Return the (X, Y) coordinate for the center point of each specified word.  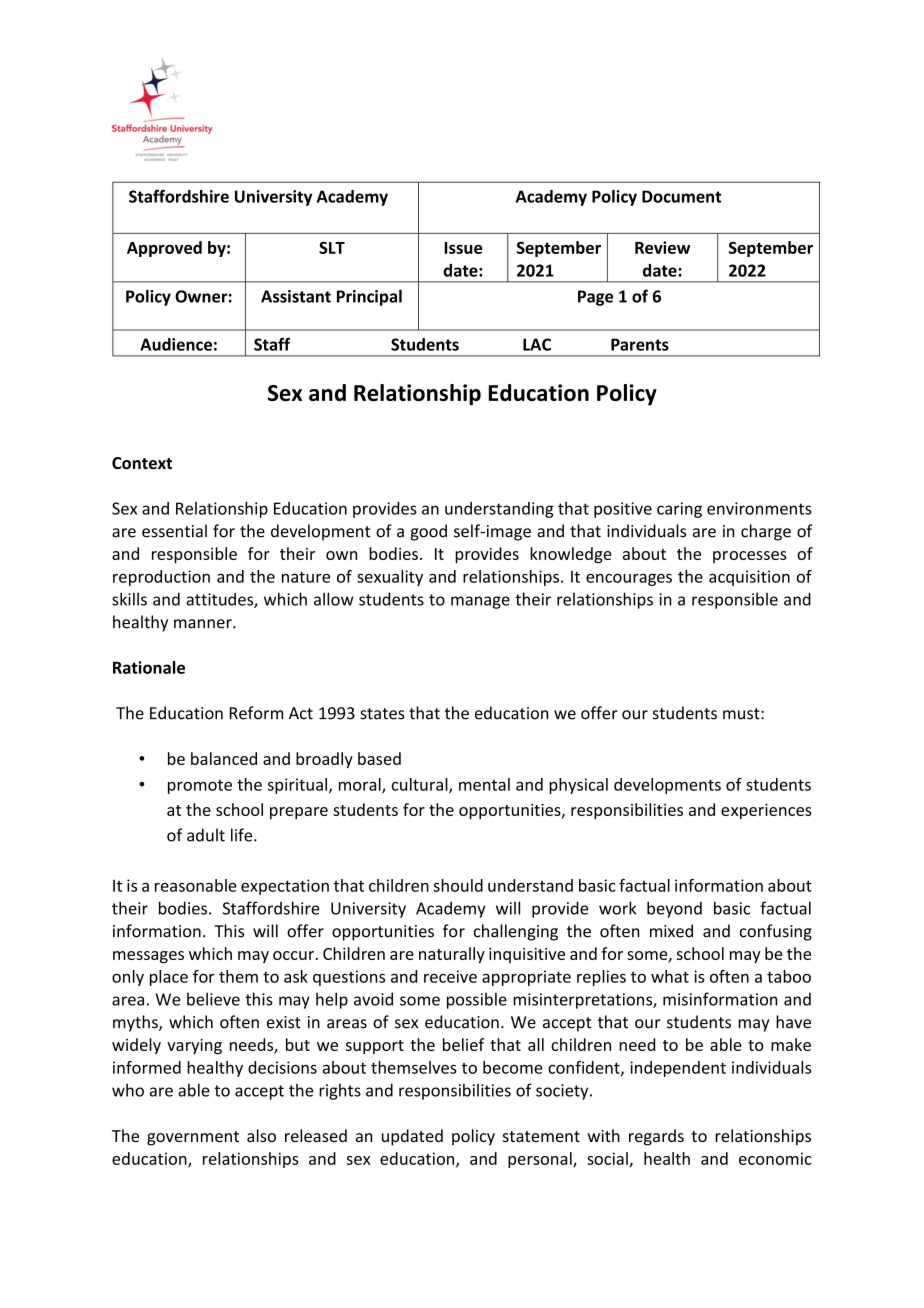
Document (681, 196)
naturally (452, 955)
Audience (176, 344)
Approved (164, 249)
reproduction (161, 578)
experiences (766, 811)
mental (484, 784)
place (169, 978)
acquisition (749, 578)
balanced (224, 758)
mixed (671, 931)
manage (480, 602)
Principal (369, 297)
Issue (463, 248)
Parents (640, 344)
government (193, 1138)
